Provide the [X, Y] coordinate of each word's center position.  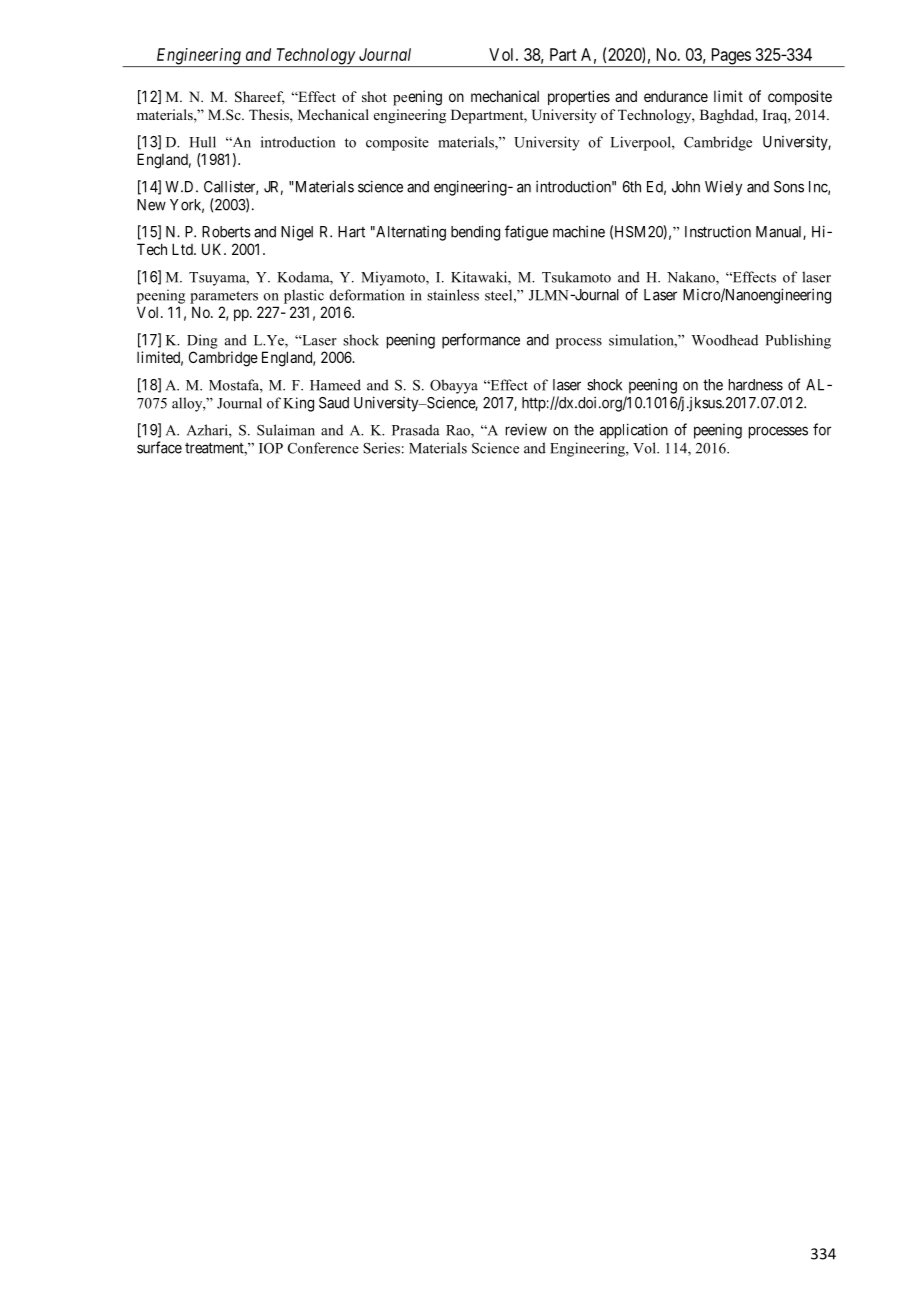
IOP [271, 448]
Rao [459, 431]
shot [374, 96]
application [634, 431]
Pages [730, 57]
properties [579, 97]
